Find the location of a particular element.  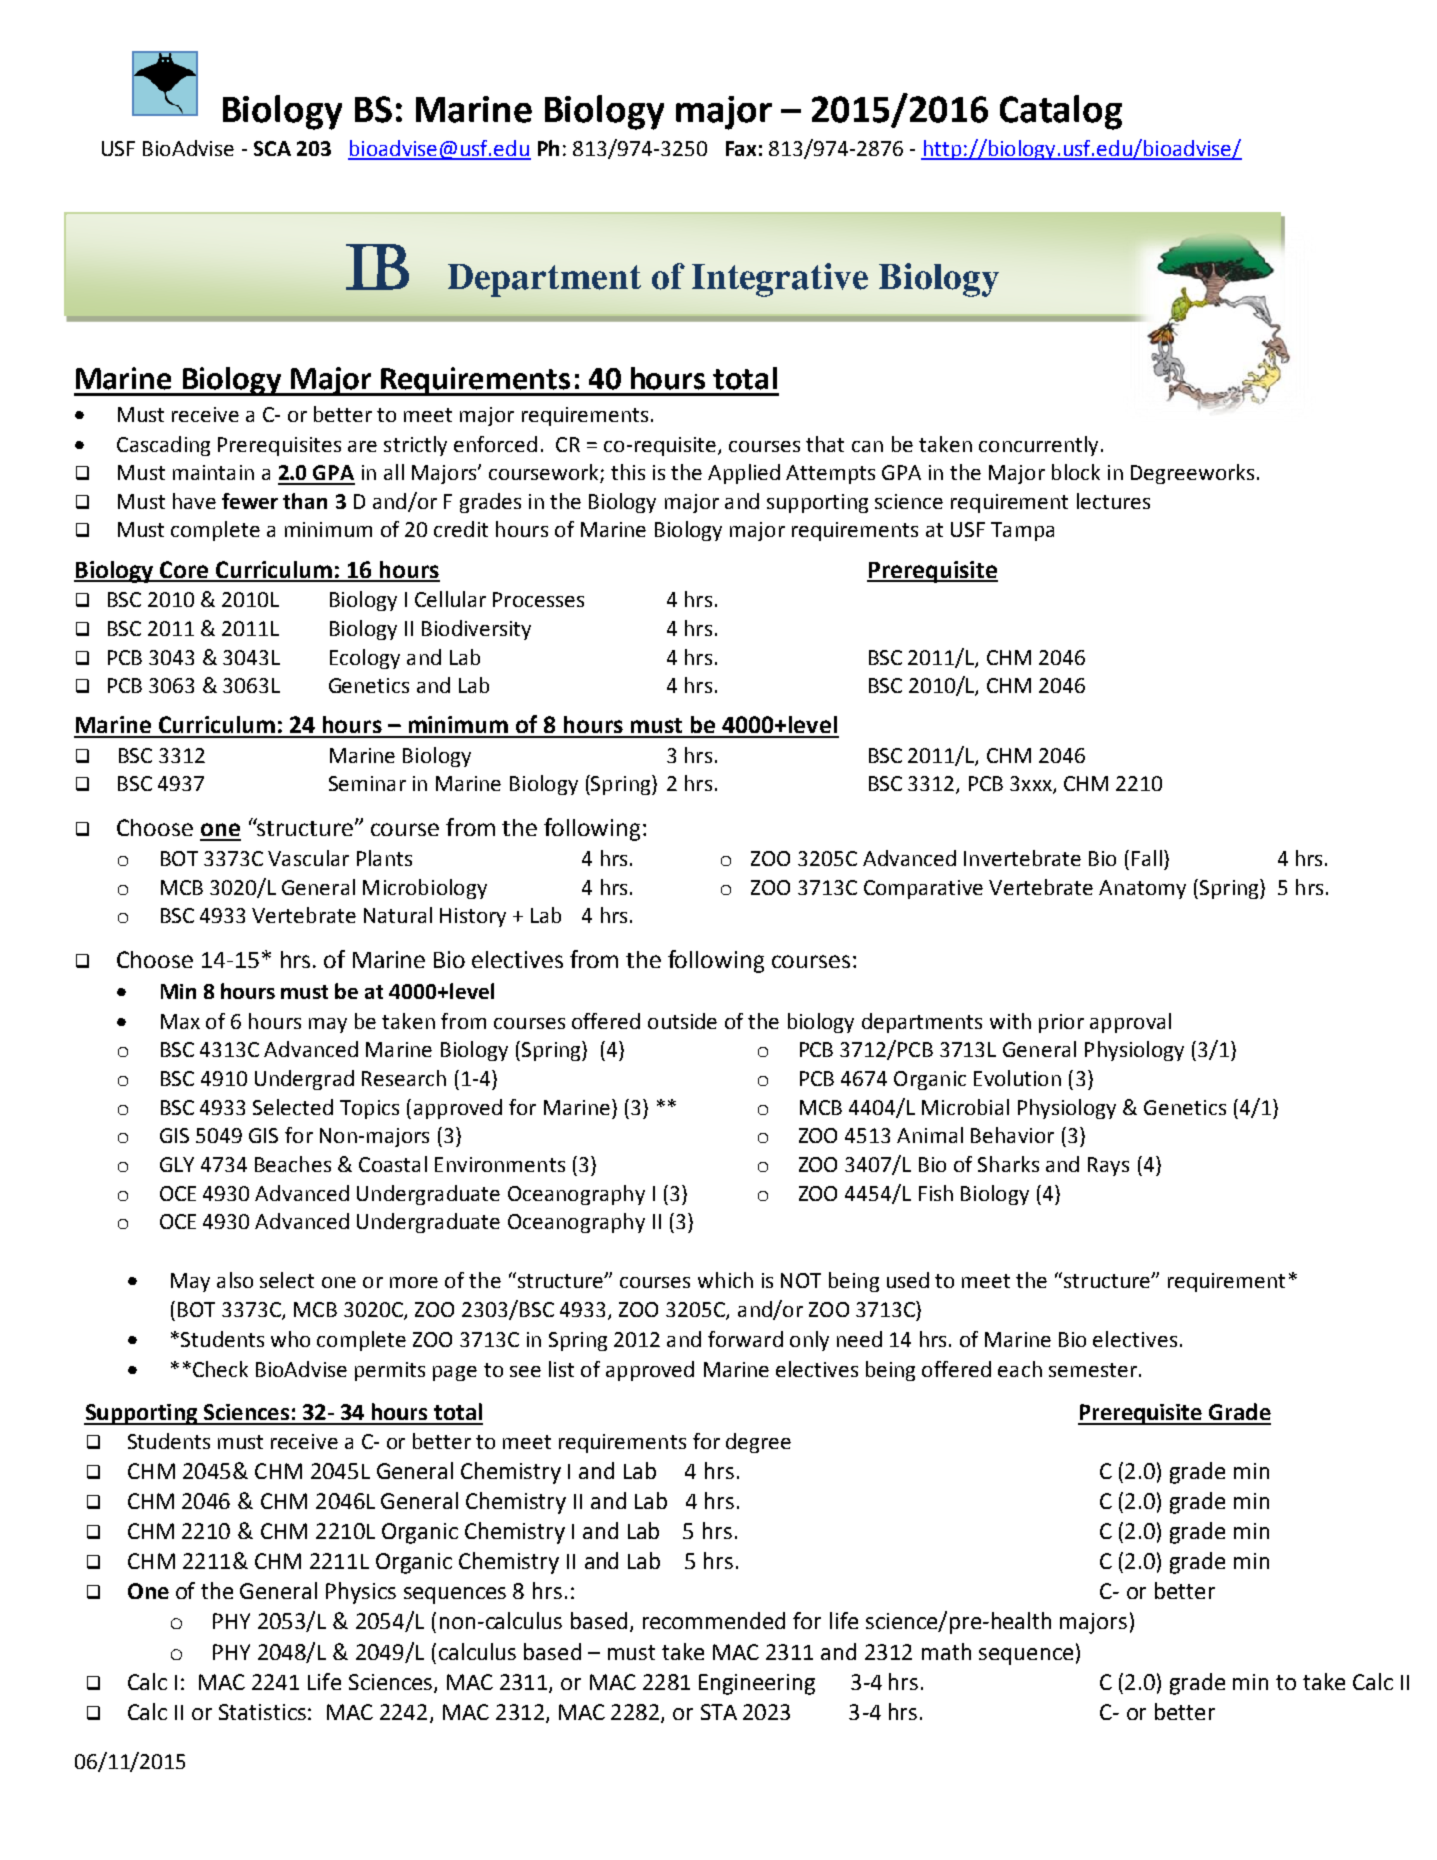

lectures is located at coordinates (1113, 501).
